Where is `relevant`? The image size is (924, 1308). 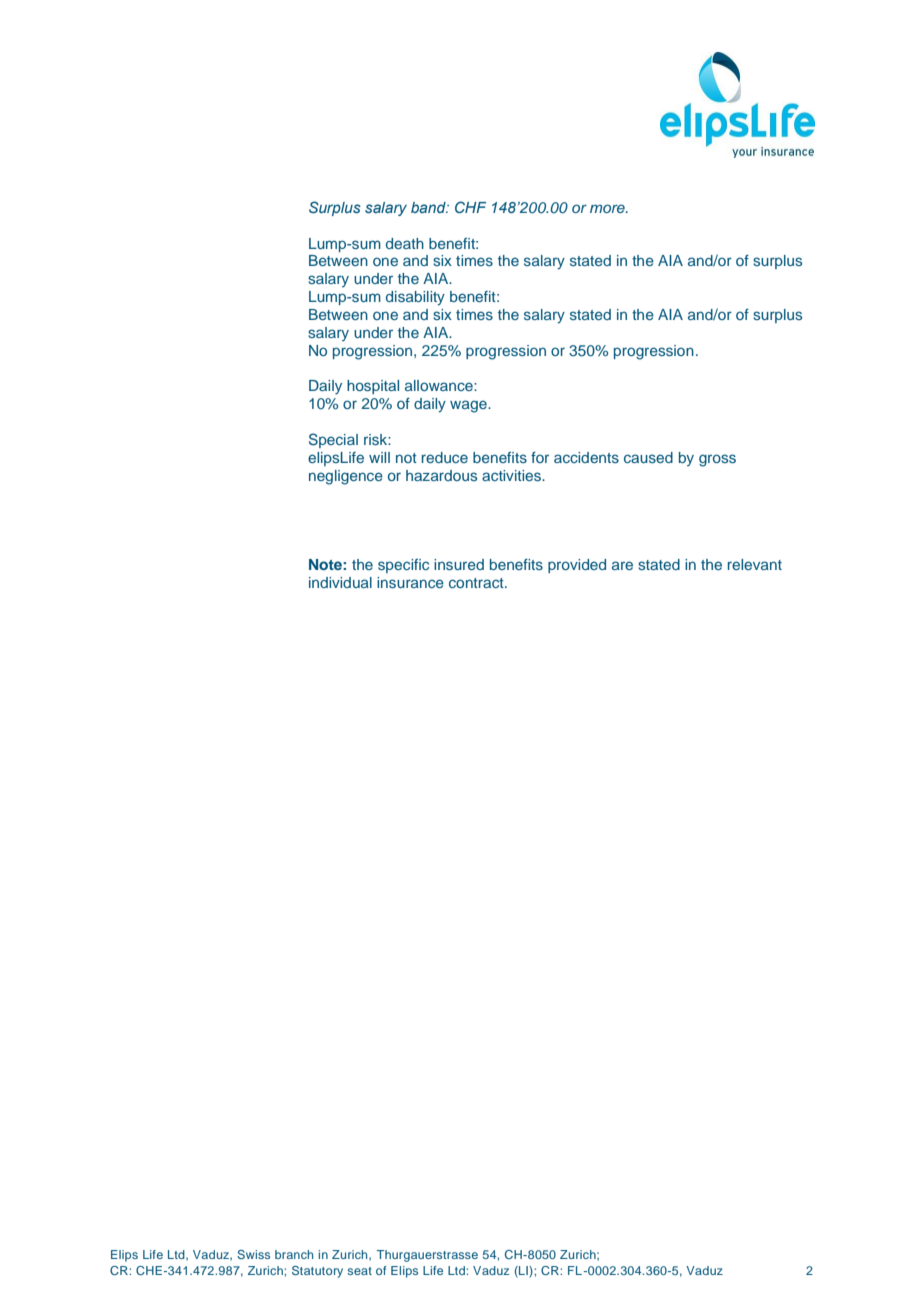 relevant is located at coordinates (755, 564).
